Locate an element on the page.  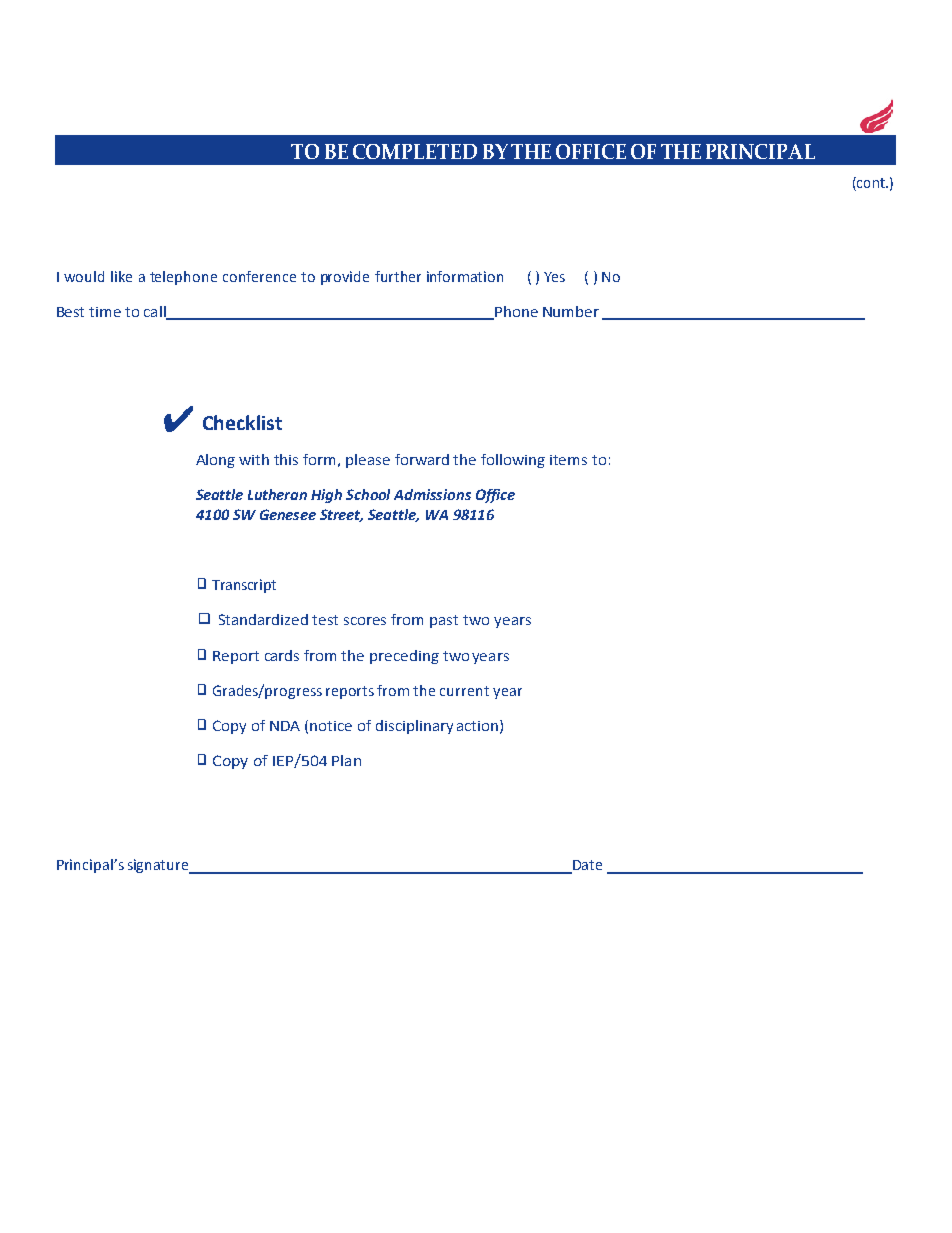
call is located at coordinates (156, 313).
